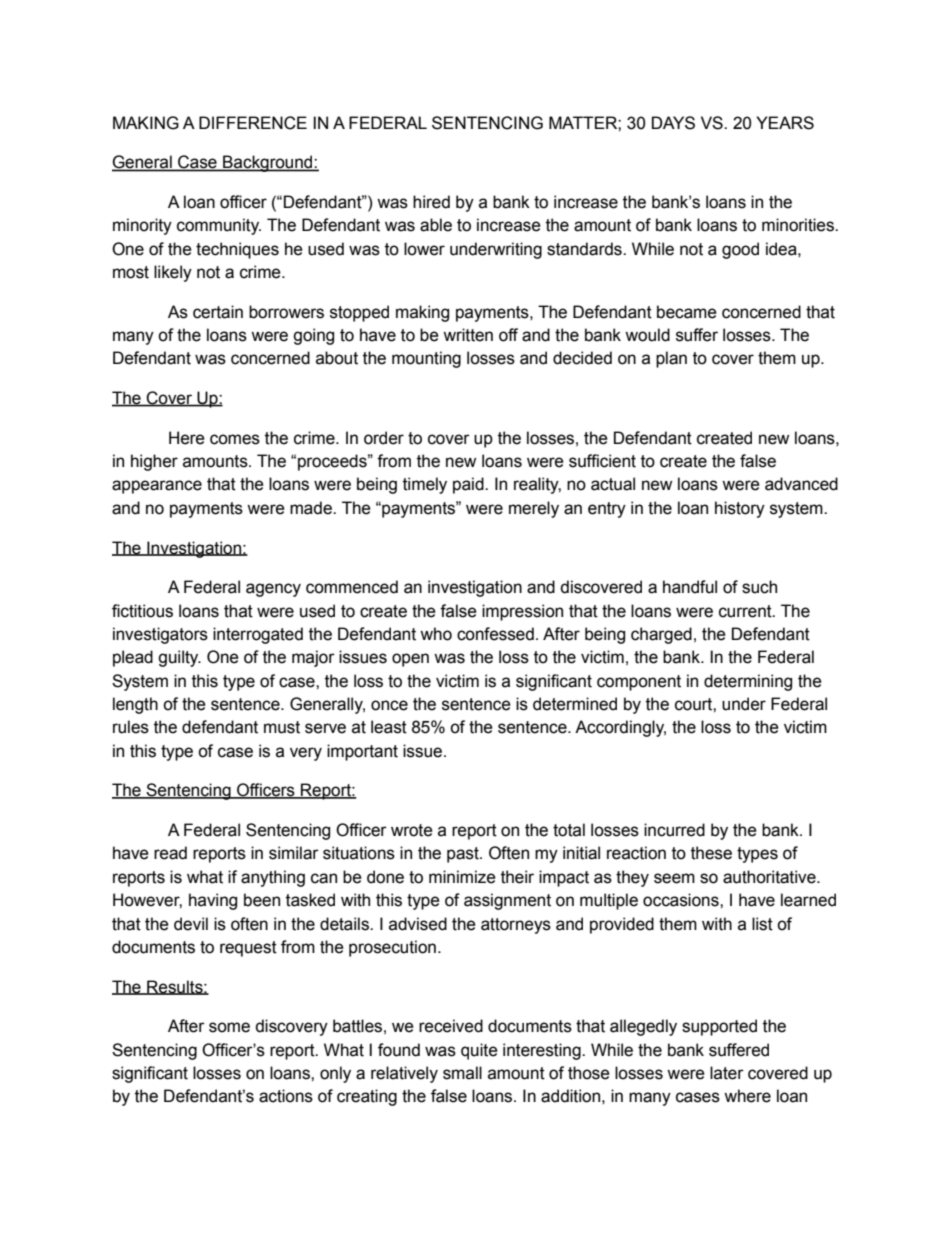 This image has width=952, height=1233. Describe the element at coordinates (770, 877) in the image. I see `authoritative` at that location.
